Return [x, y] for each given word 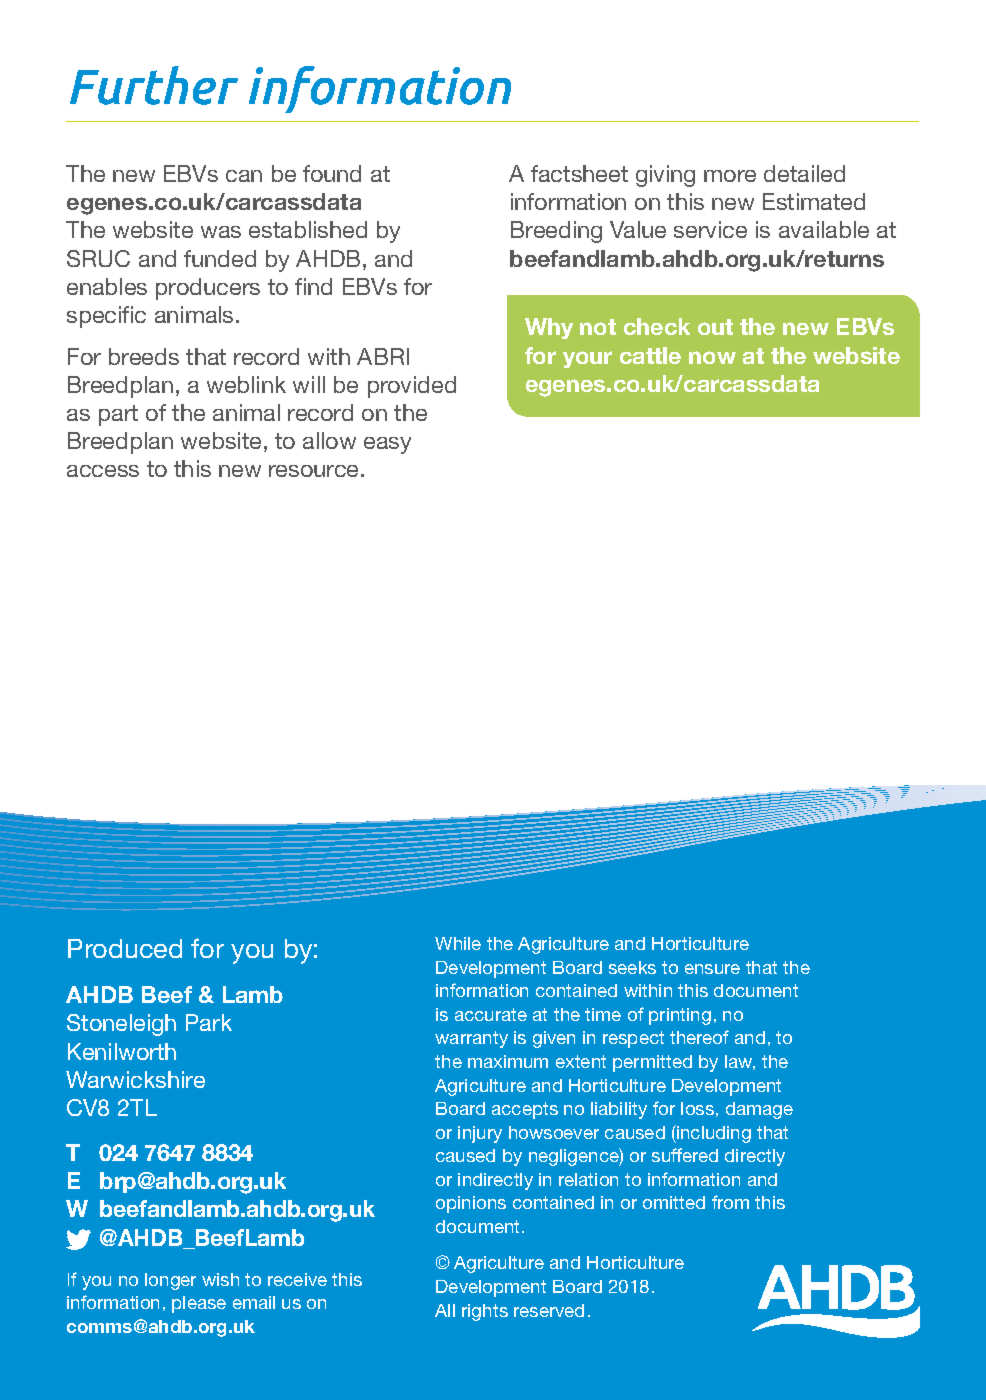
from [730, 1202]
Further [154, 85]
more [730, 176]
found [332, 173]
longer [170, 1281]
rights [485, 1312]
